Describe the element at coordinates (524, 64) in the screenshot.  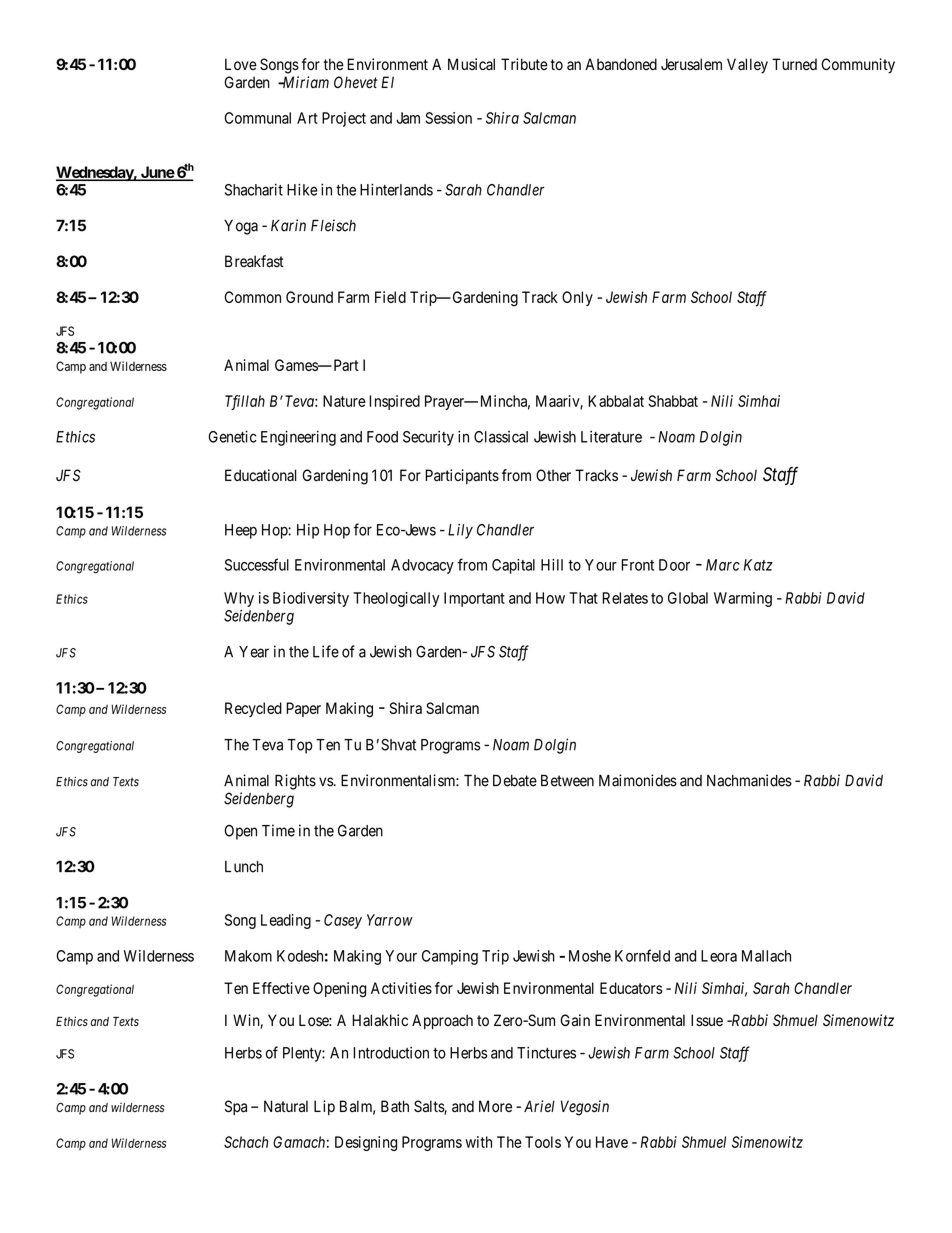
I see `Tribute` at that location.
